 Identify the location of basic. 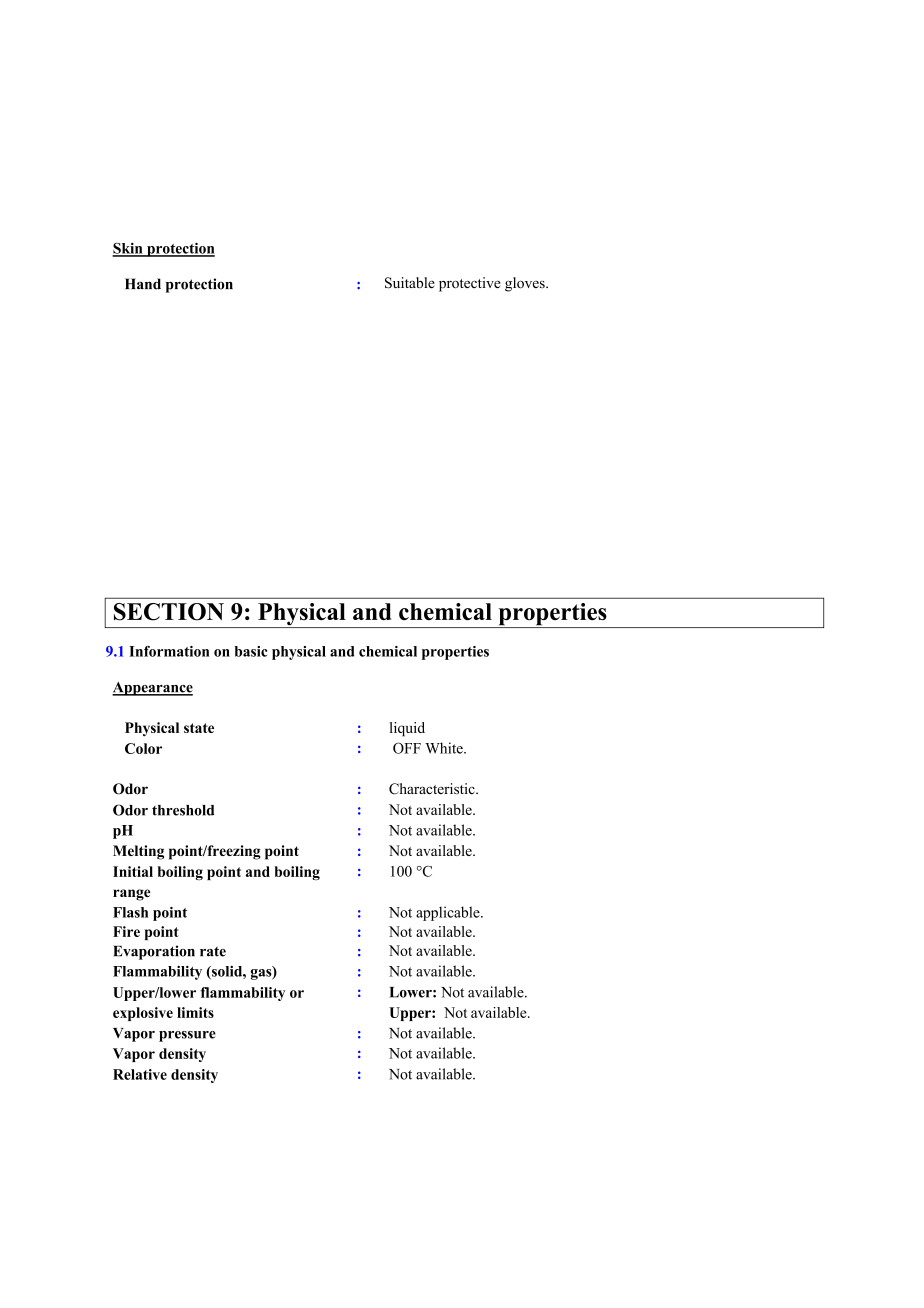
(251, 651).
